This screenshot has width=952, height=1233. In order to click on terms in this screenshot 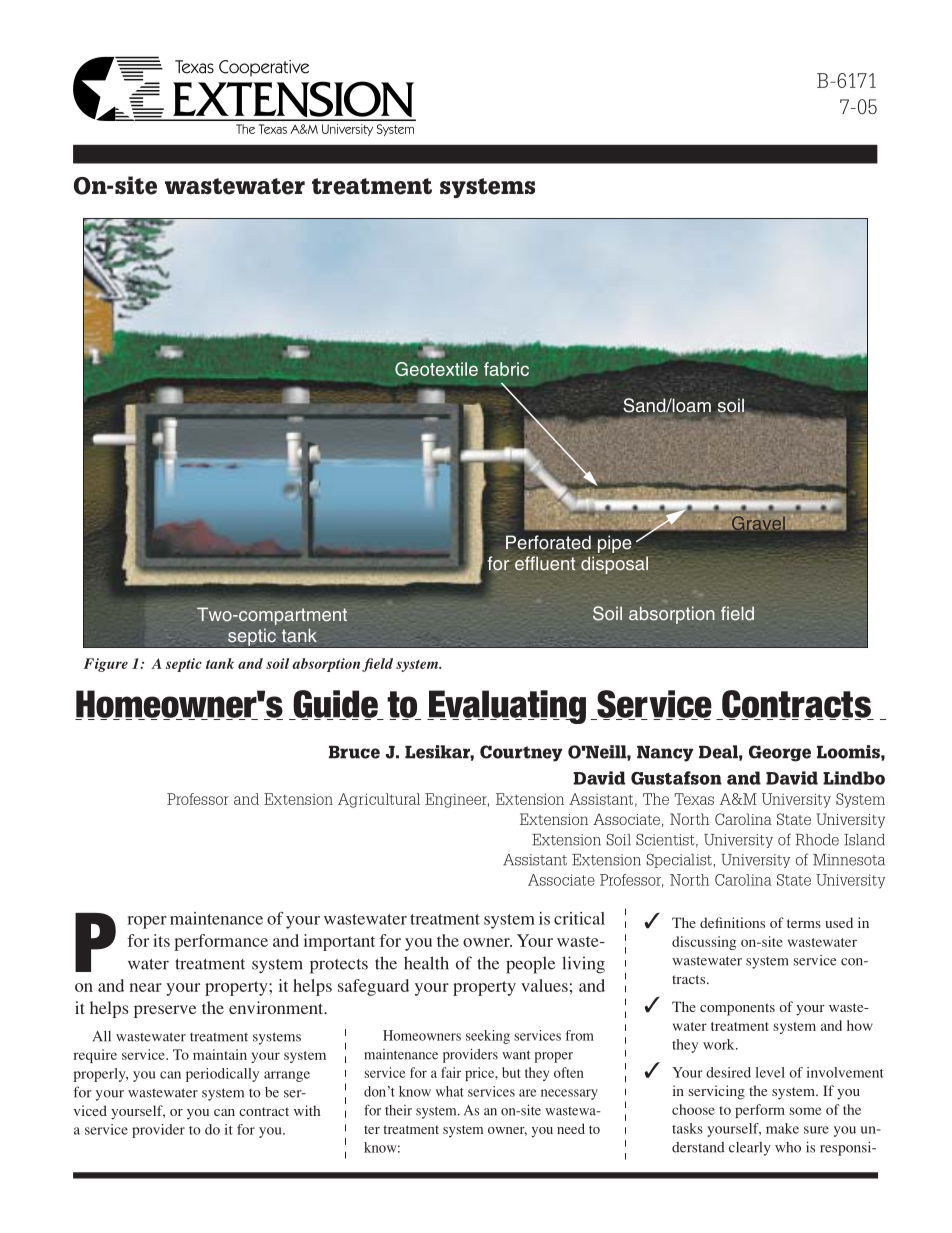, I will do `click(804, 923)`.
